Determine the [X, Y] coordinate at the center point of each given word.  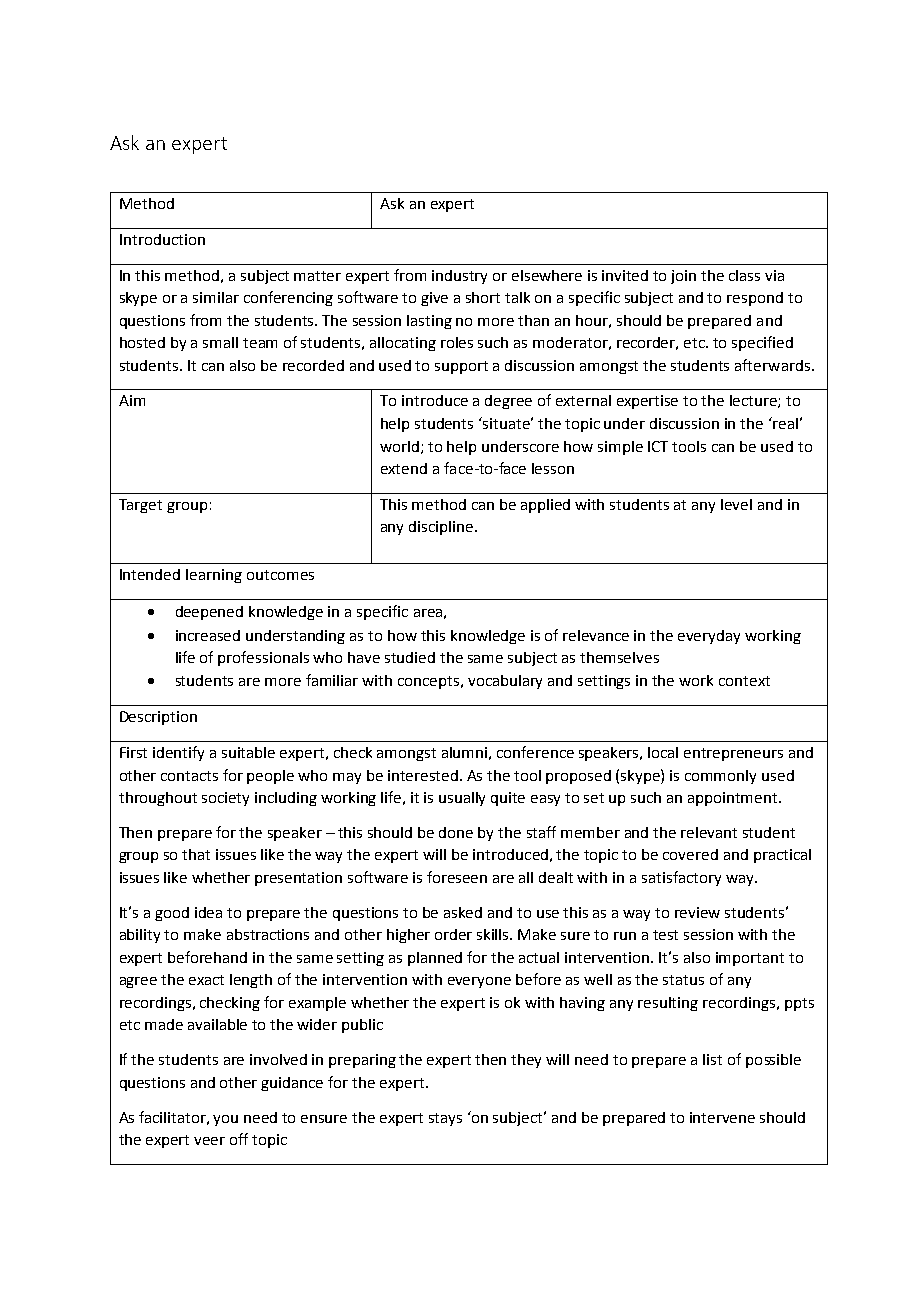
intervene [722, 1117]
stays [445, 1119]
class [744, 275]
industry [459, 277]
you [225, 1120]
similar [216, 297]
